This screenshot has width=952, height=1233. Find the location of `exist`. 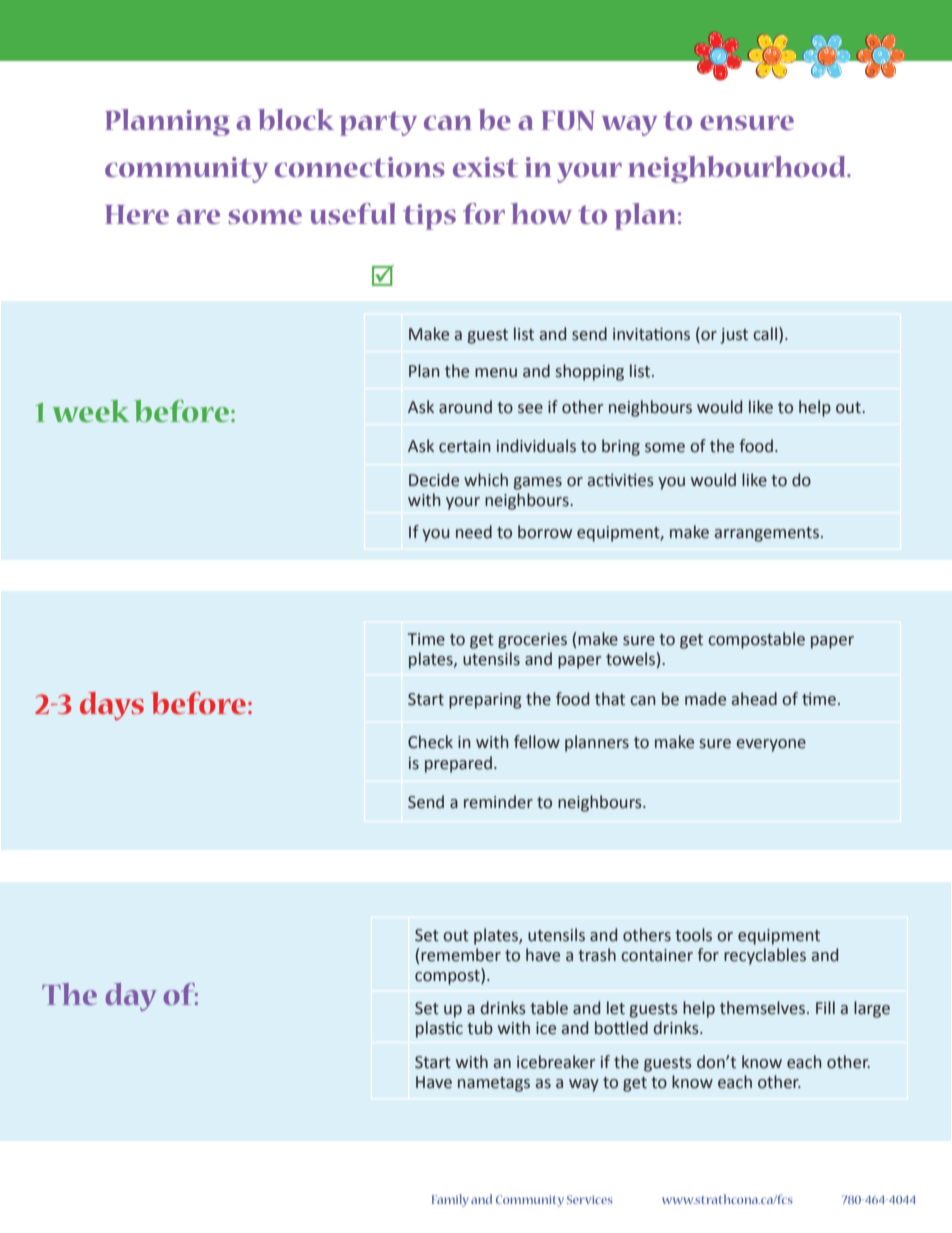

exist is located at coordinates (485, 167).
